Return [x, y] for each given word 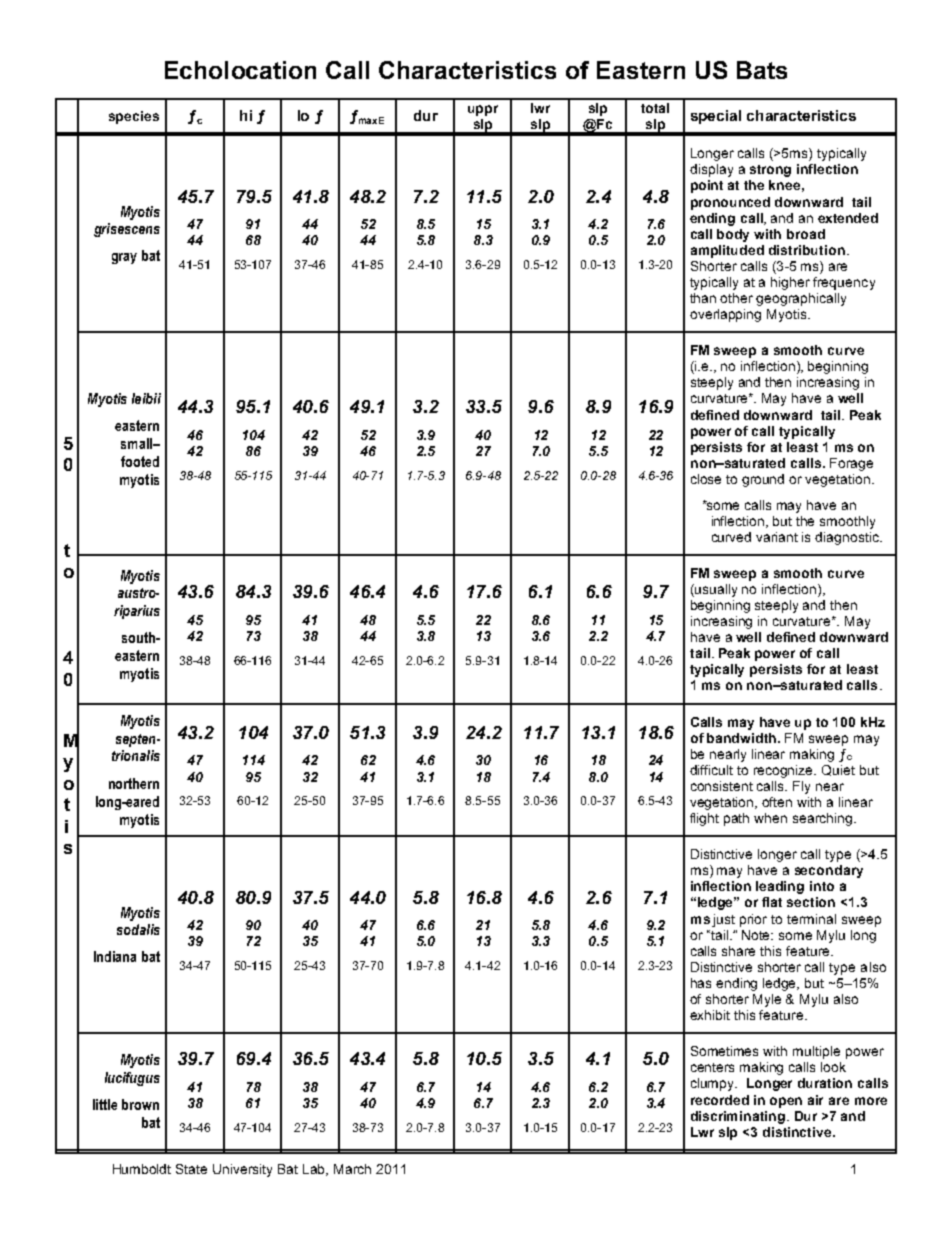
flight [704, 819]
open [786, 1102]
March [352, 1169]
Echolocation [240, 70]
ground [763, 480]
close [706, 479]
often [777, 802]
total [655, 108]
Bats [762, 70]
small [137, 443]
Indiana [115, 956]
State [191, 1169]
